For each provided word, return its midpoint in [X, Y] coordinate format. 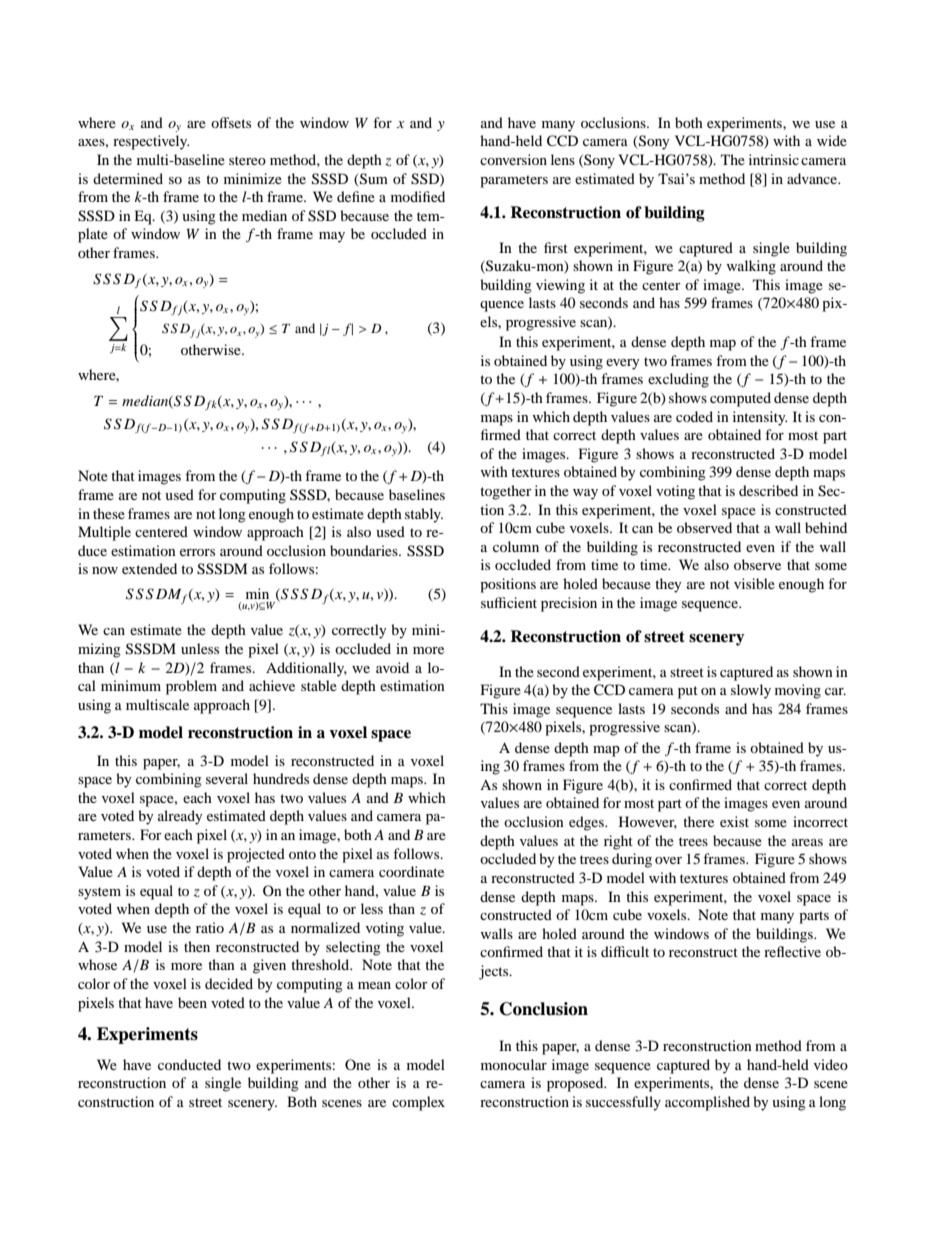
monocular [514, 1064]
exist [734, 821]
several [227, 778]
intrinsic [774, 159]
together [506, 492]
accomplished [707, 1103]
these [109, 513]
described [768, 490]
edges [587, 823]
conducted [189, 1064]
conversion [513, 159]
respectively [151, 142]
